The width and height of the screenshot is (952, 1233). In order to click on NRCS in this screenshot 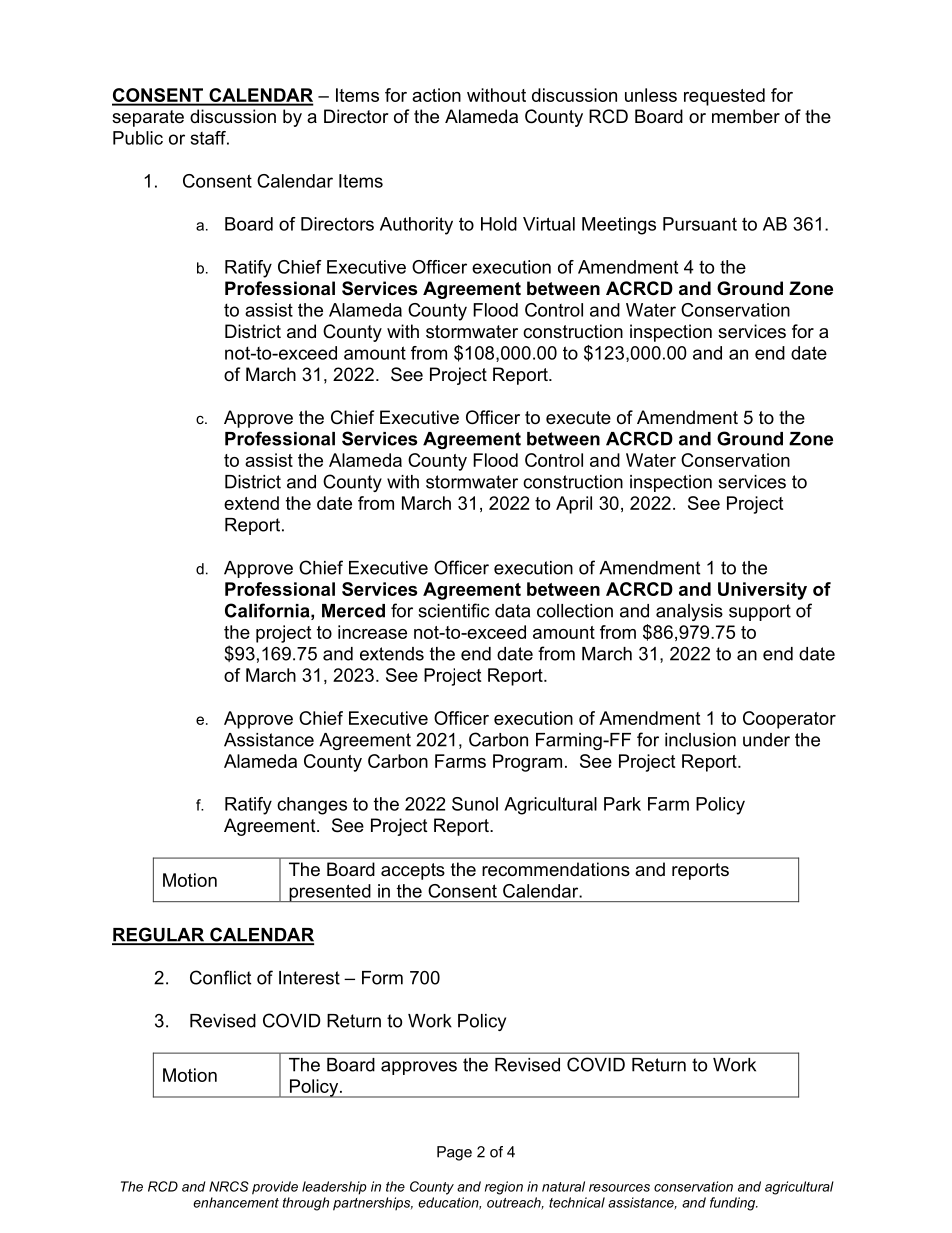, I will do `click(229, 1186)`.
